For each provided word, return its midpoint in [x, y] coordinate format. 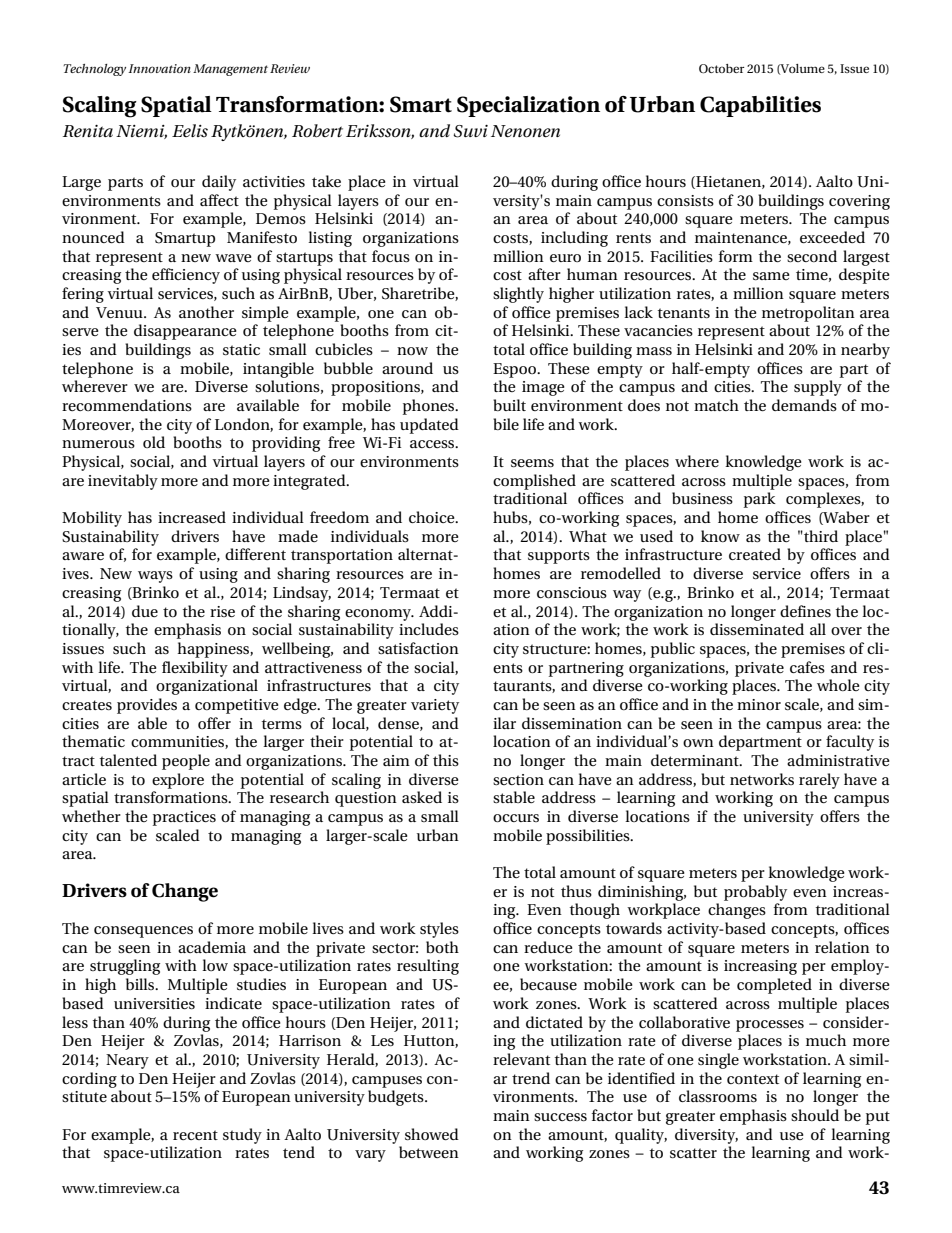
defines [805, 611]
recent [195, 1135]
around [407, 368]
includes [429, 629]
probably [755, 893]
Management [230, 70]
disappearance [185, 332]
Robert [317, 130]
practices [184, 818]
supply [818, 388]
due [145, 611]
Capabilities [760, 106]
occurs [516, 818]
